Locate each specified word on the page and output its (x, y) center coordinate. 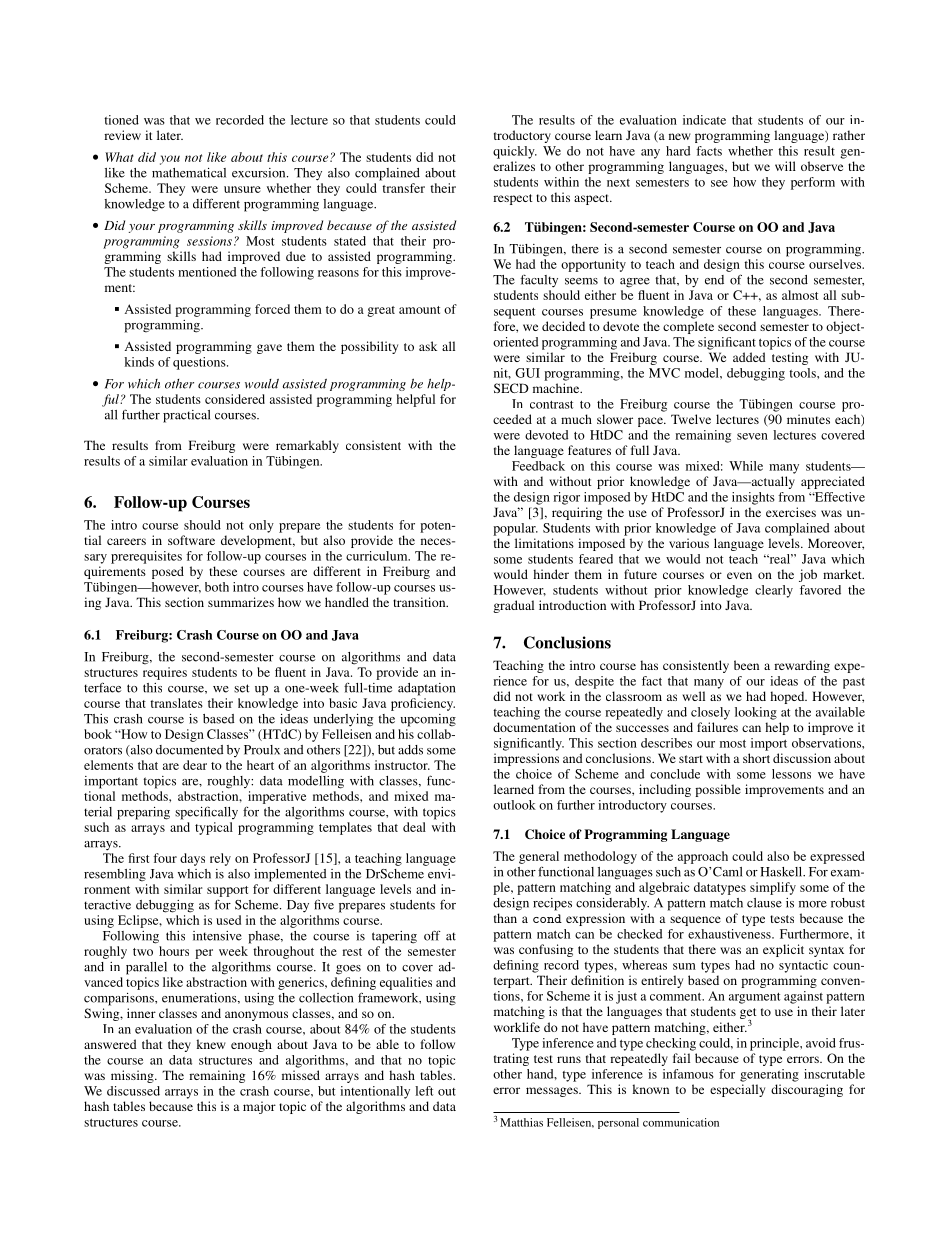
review (122, 135)
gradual (513, 606)
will (785, 166)
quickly (515, 152)
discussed (133, 1091)
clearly (774, 591)
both (217, 587)
